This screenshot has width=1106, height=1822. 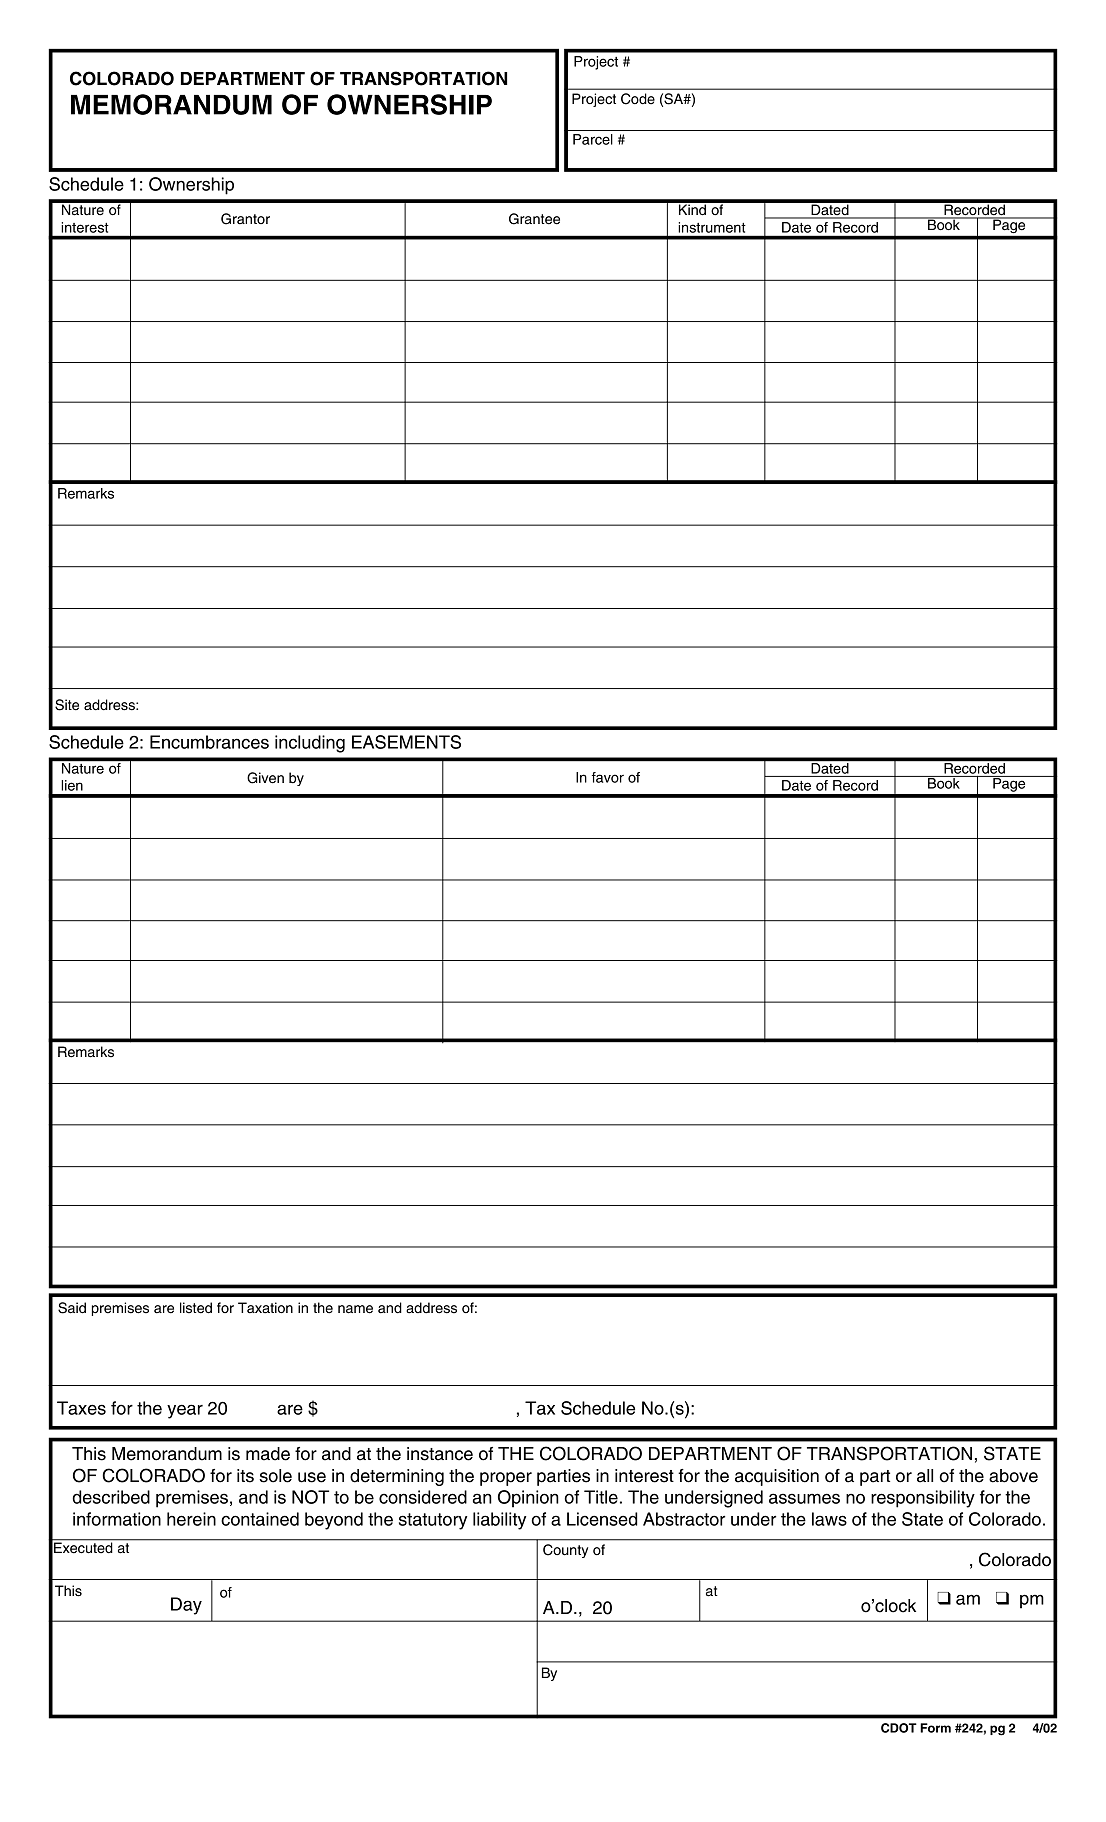 What do you see at coordinates (406, 742) in the screenshot?
I see `EASEMENTS` at bounding box center [406, 742].
